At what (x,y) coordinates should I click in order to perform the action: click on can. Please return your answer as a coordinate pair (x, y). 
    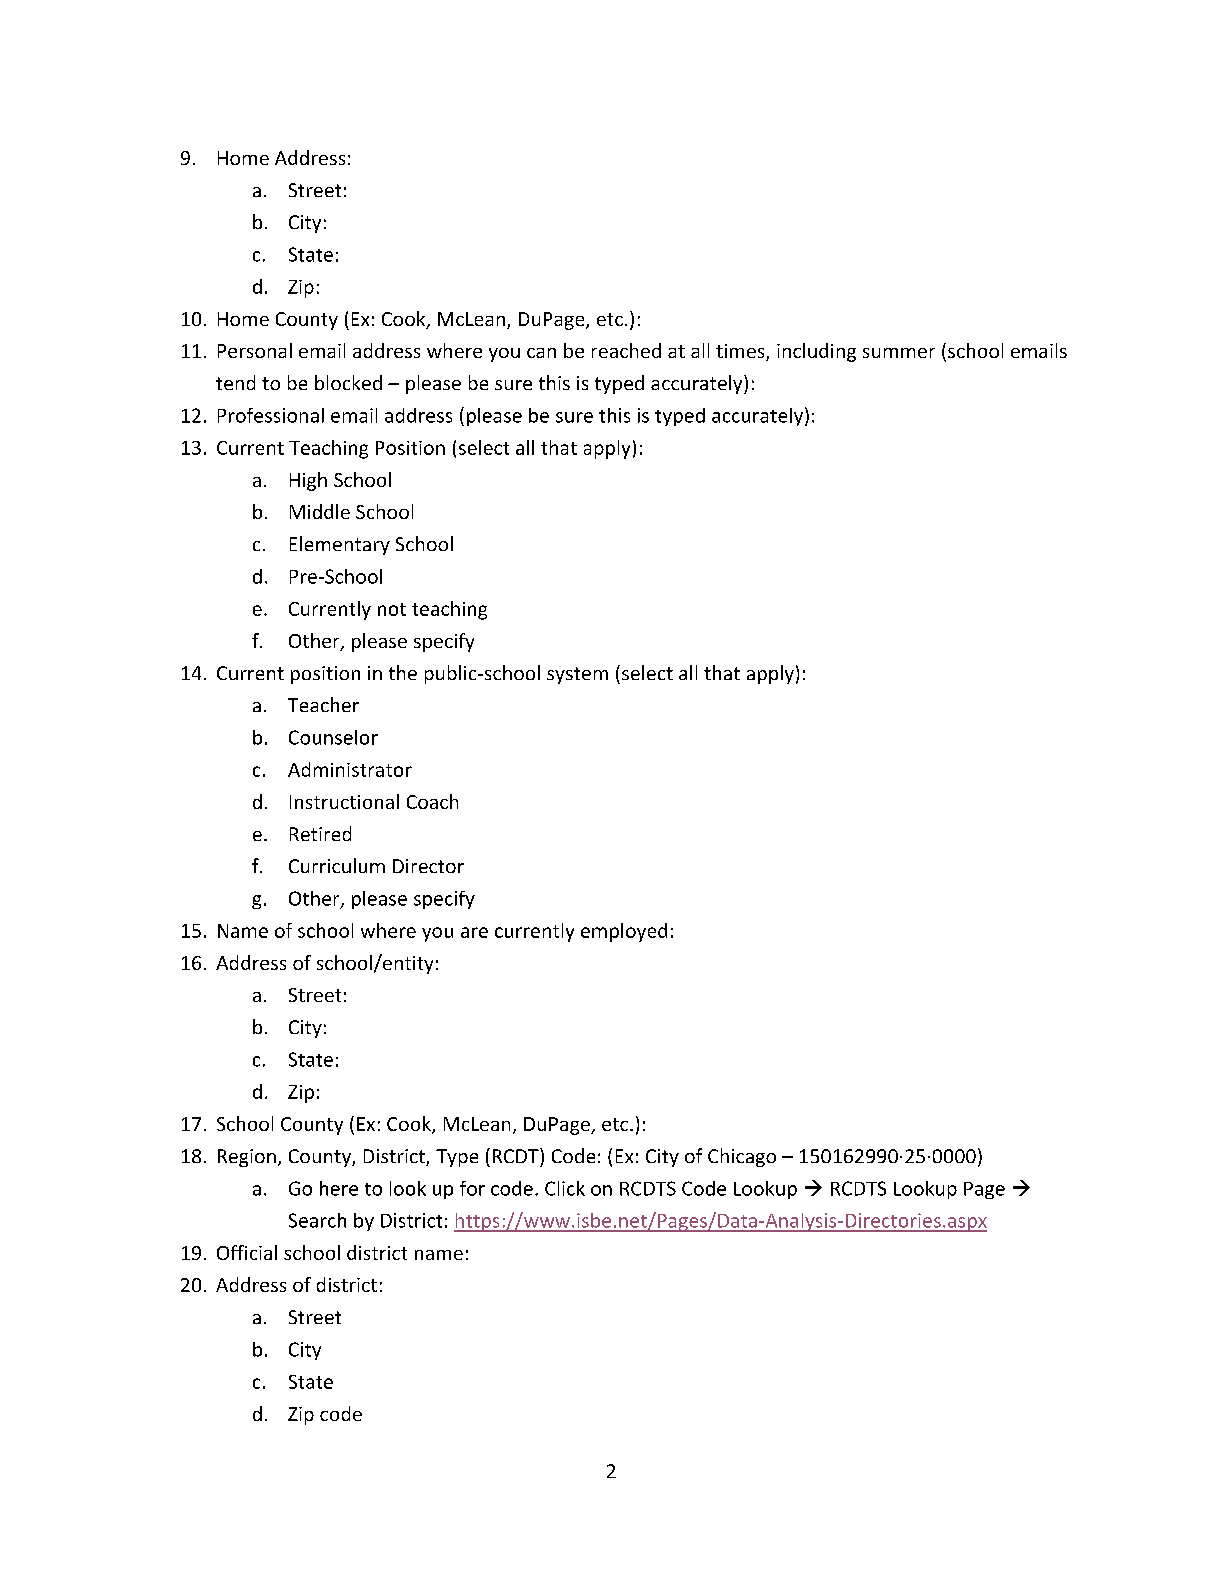
    Looking at the image, I should click on (541, 353).
